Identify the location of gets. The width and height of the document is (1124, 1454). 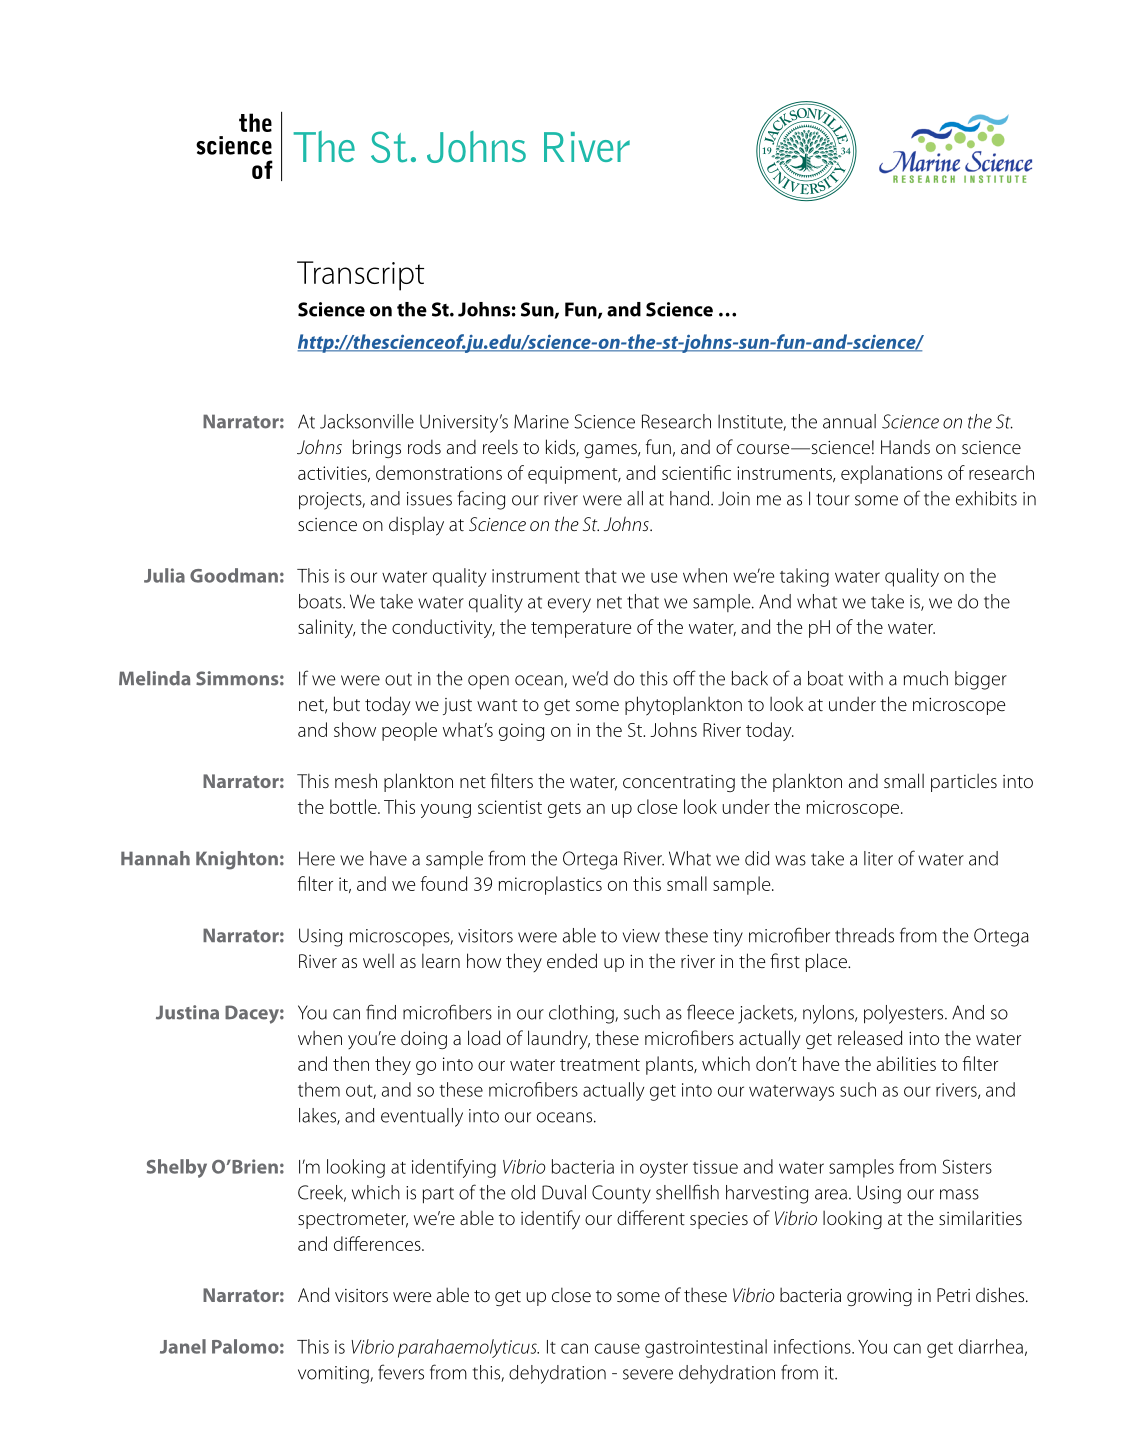
(564, 810).
